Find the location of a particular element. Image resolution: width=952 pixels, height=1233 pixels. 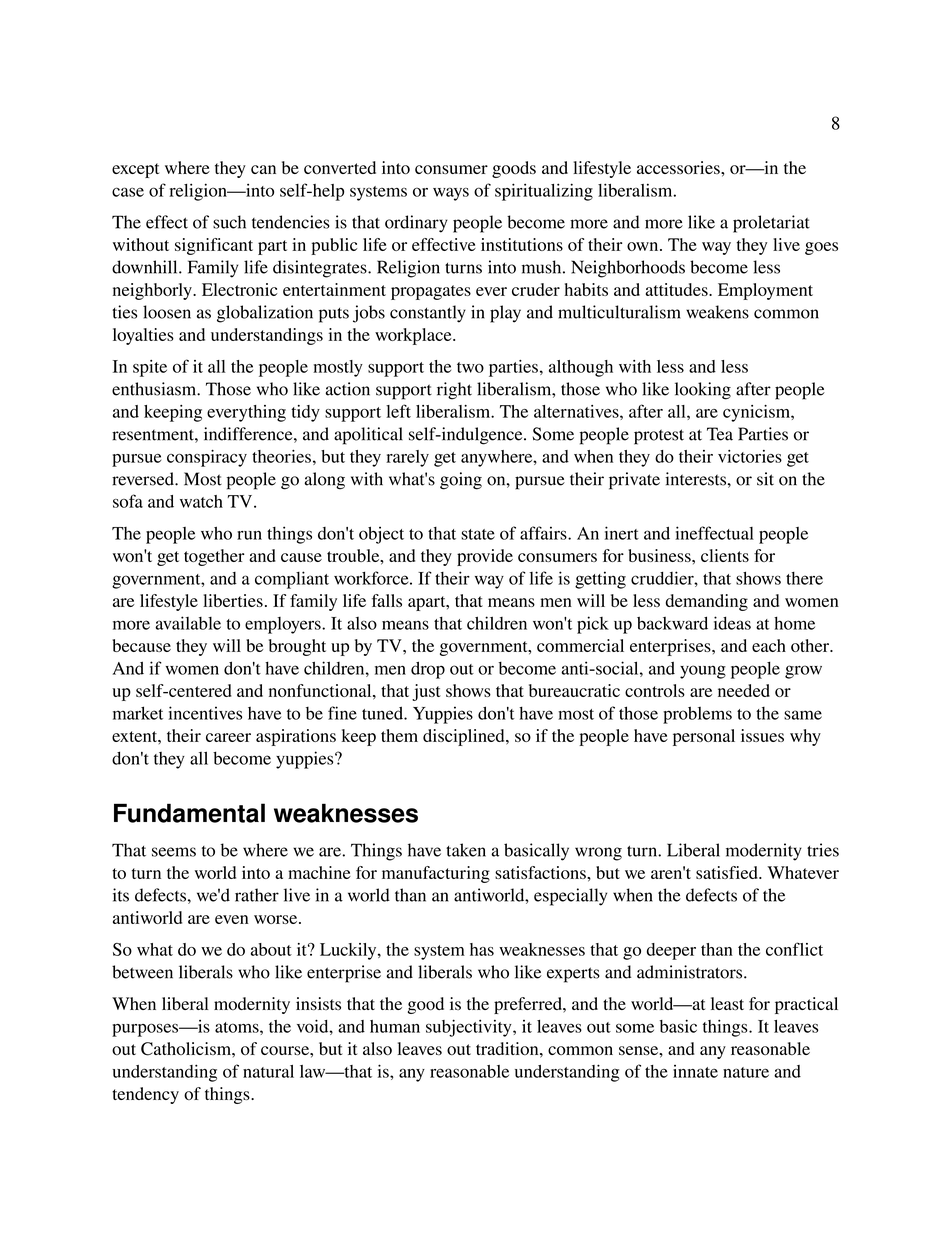

natural is located at coordinates (268, 1071).
